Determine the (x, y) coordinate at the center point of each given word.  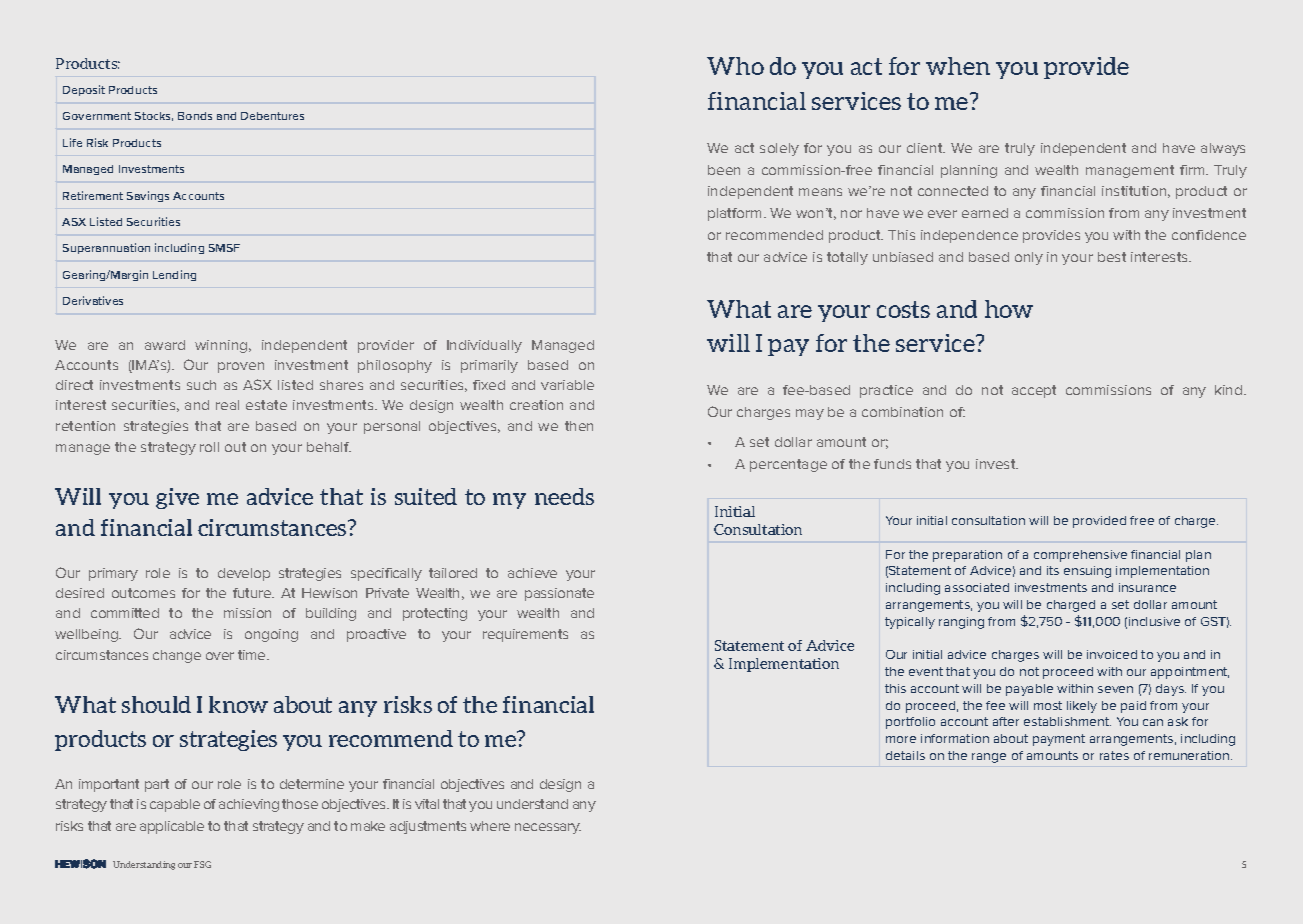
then (579, 426)
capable (175, 805)
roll (209, 447)
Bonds (195, 116)
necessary (548, 828)
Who (735, 66)
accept (1034, 391)
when (958, 66)
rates (1114, 755)
